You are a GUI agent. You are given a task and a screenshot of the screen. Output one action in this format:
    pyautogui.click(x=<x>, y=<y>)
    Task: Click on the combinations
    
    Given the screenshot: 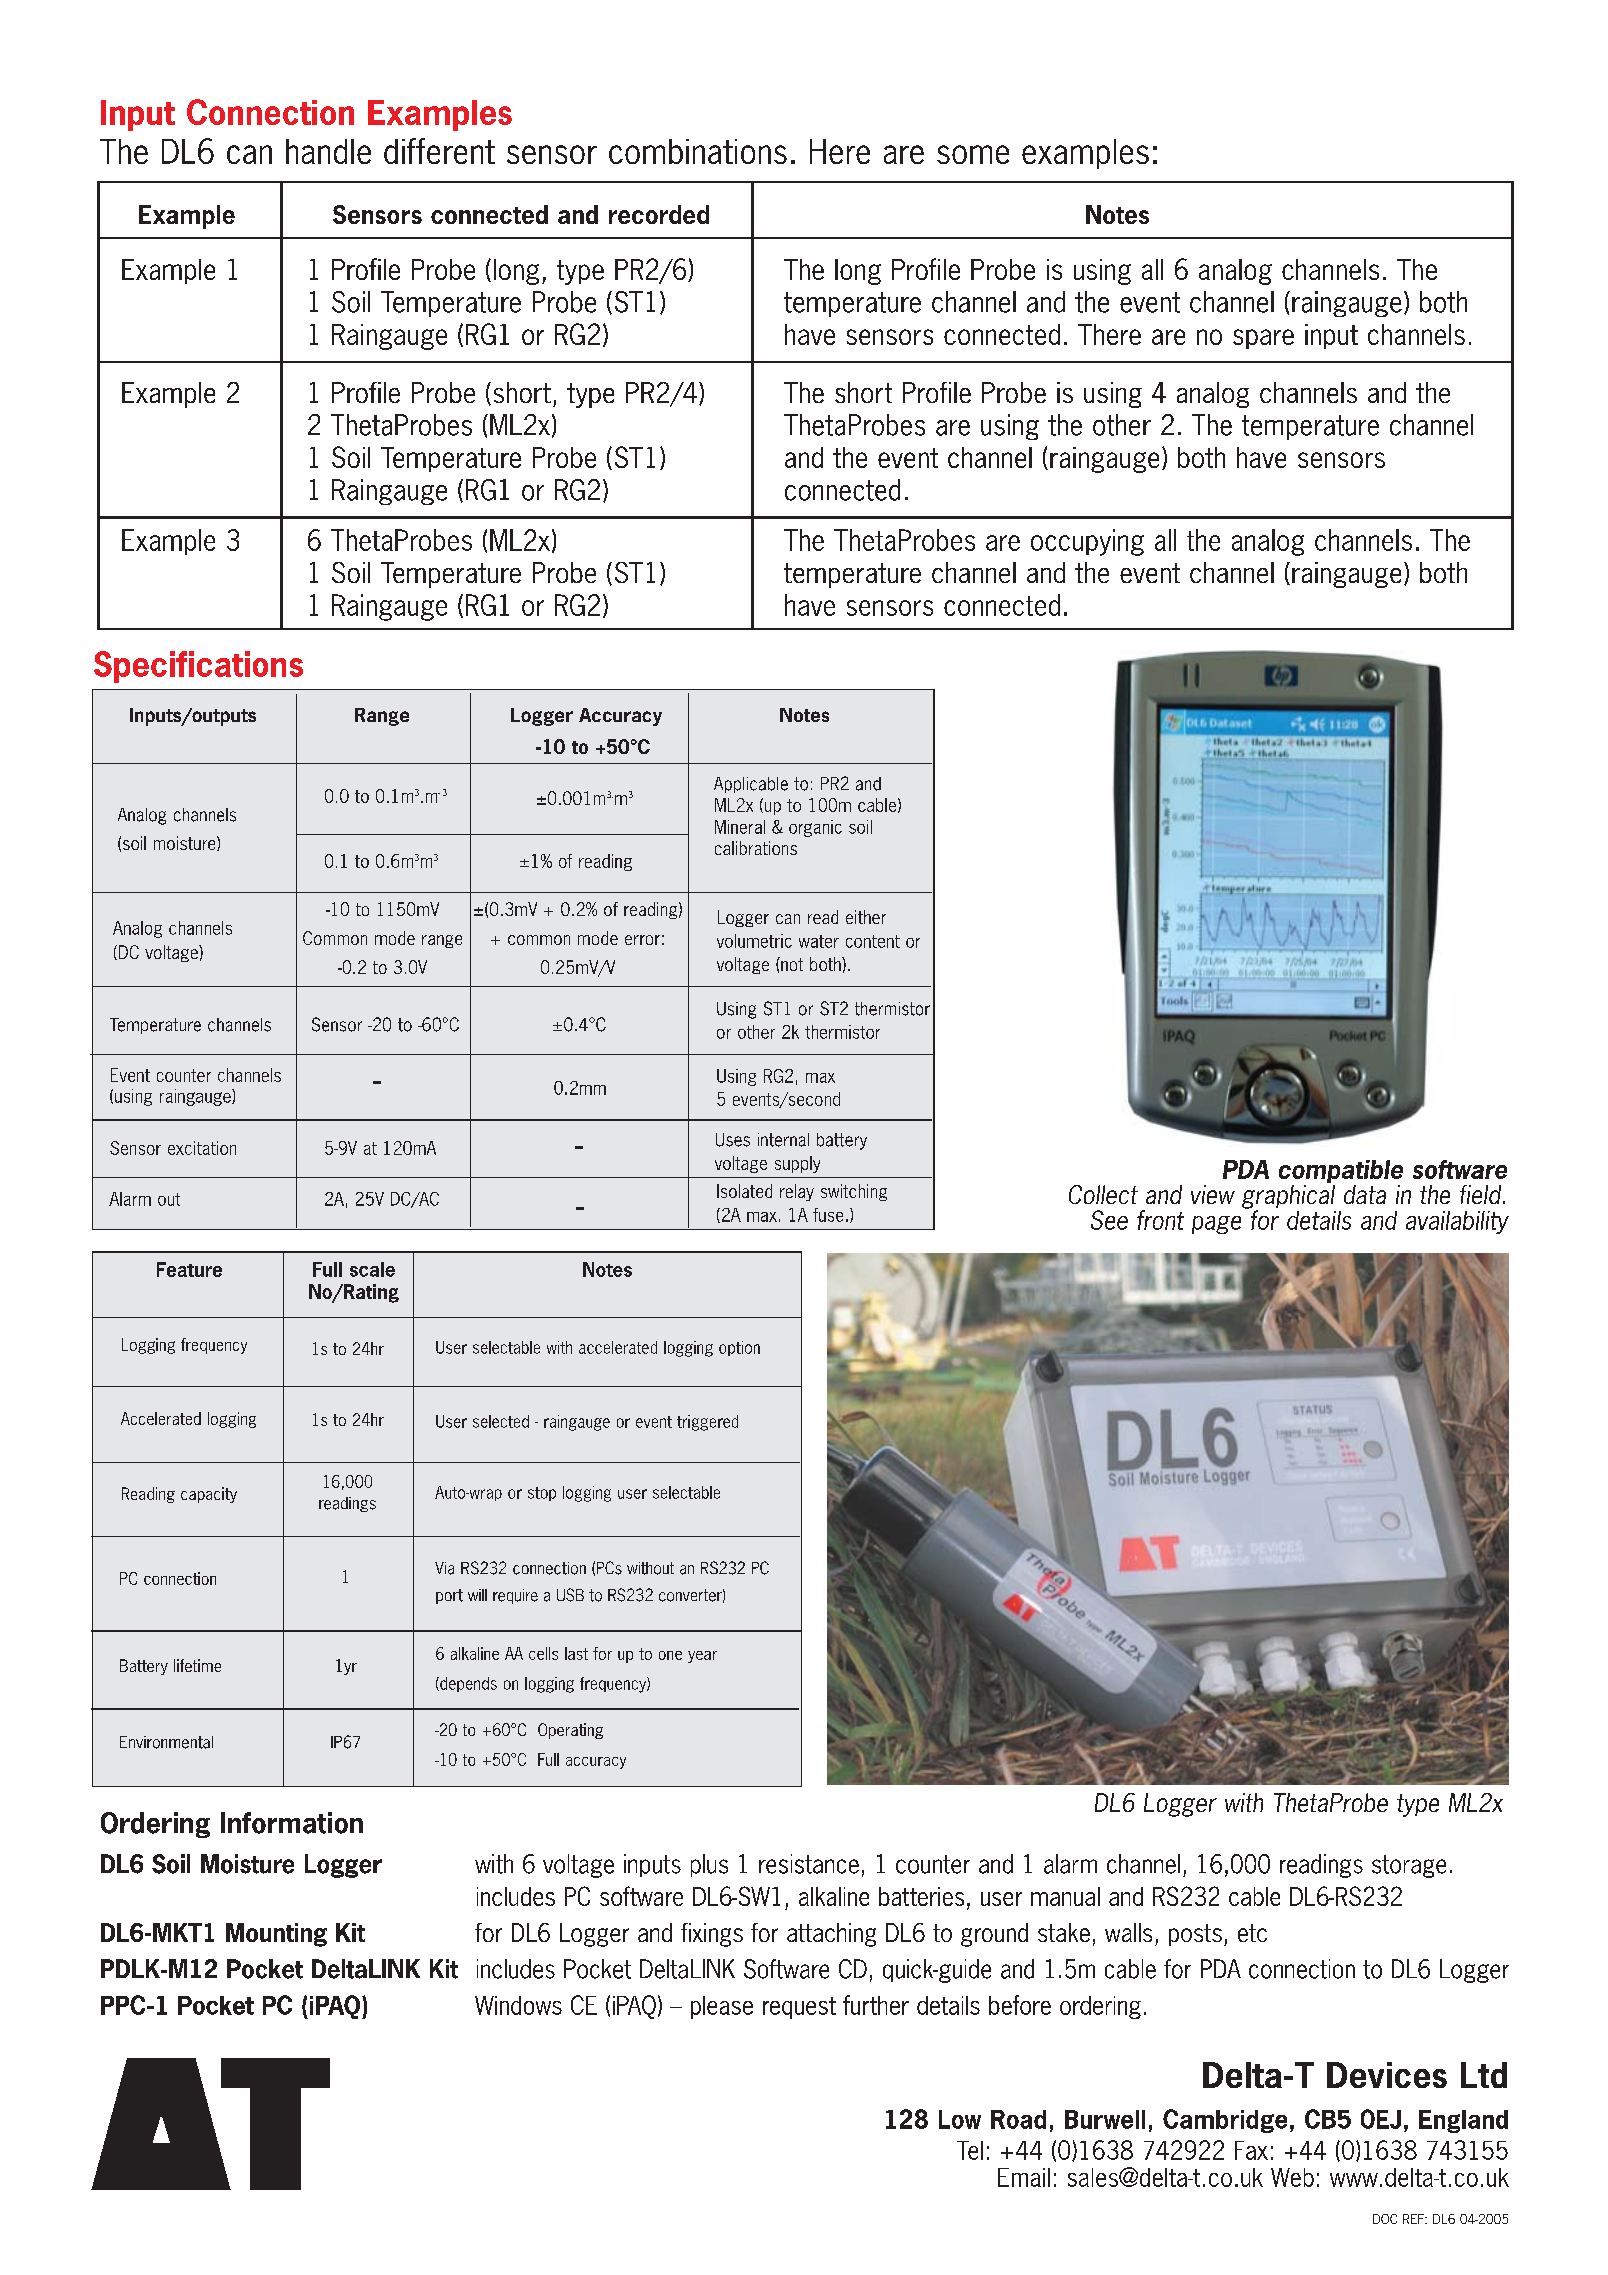 What is the action you would take?
    pyautogui.click(x=698, y=151)
